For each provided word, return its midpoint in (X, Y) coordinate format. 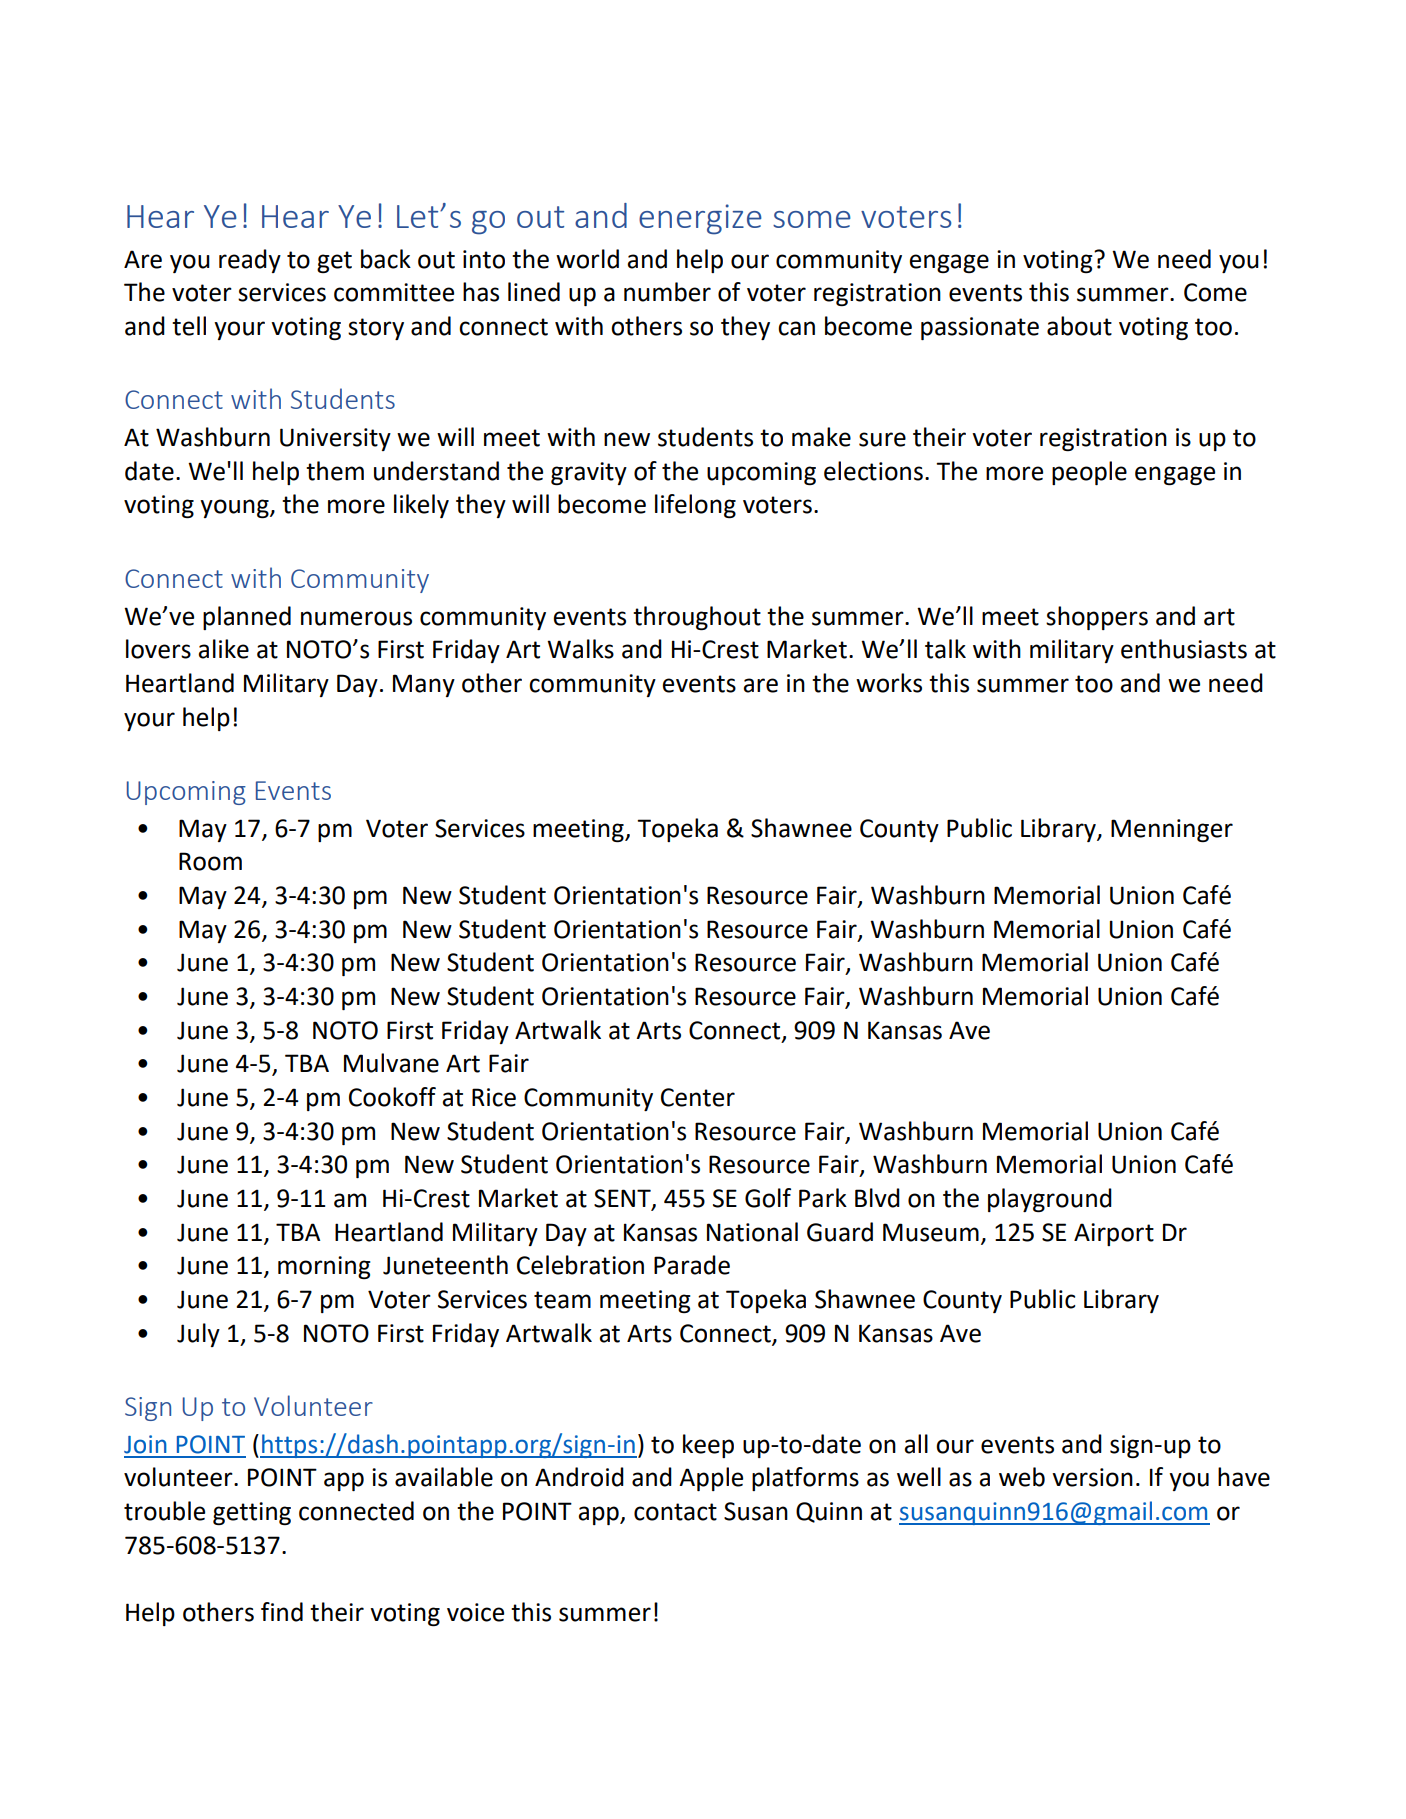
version (1092, 1477)
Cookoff (392, 1097)
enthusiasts (1184, 649)
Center (698, 1097)
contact (675, 1512)
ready (250, 261)
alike (223, 649)
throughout (697, 618)
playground (1050, 1200)
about (1079, 326)
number (667, 292)
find (282, 1612)
